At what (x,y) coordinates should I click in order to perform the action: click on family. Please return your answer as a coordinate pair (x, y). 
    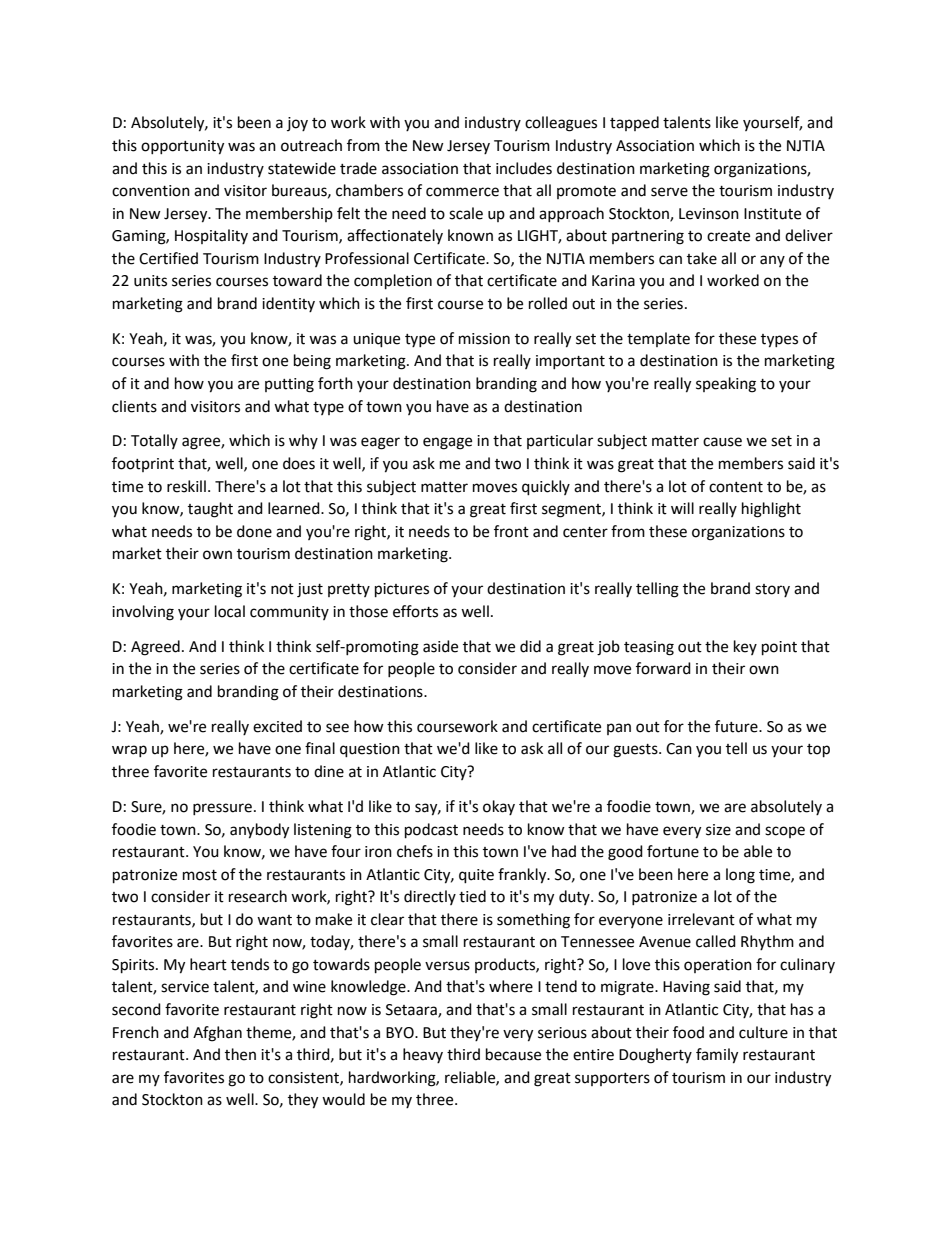
    Looking at the image, I should click on (717, 1056).
